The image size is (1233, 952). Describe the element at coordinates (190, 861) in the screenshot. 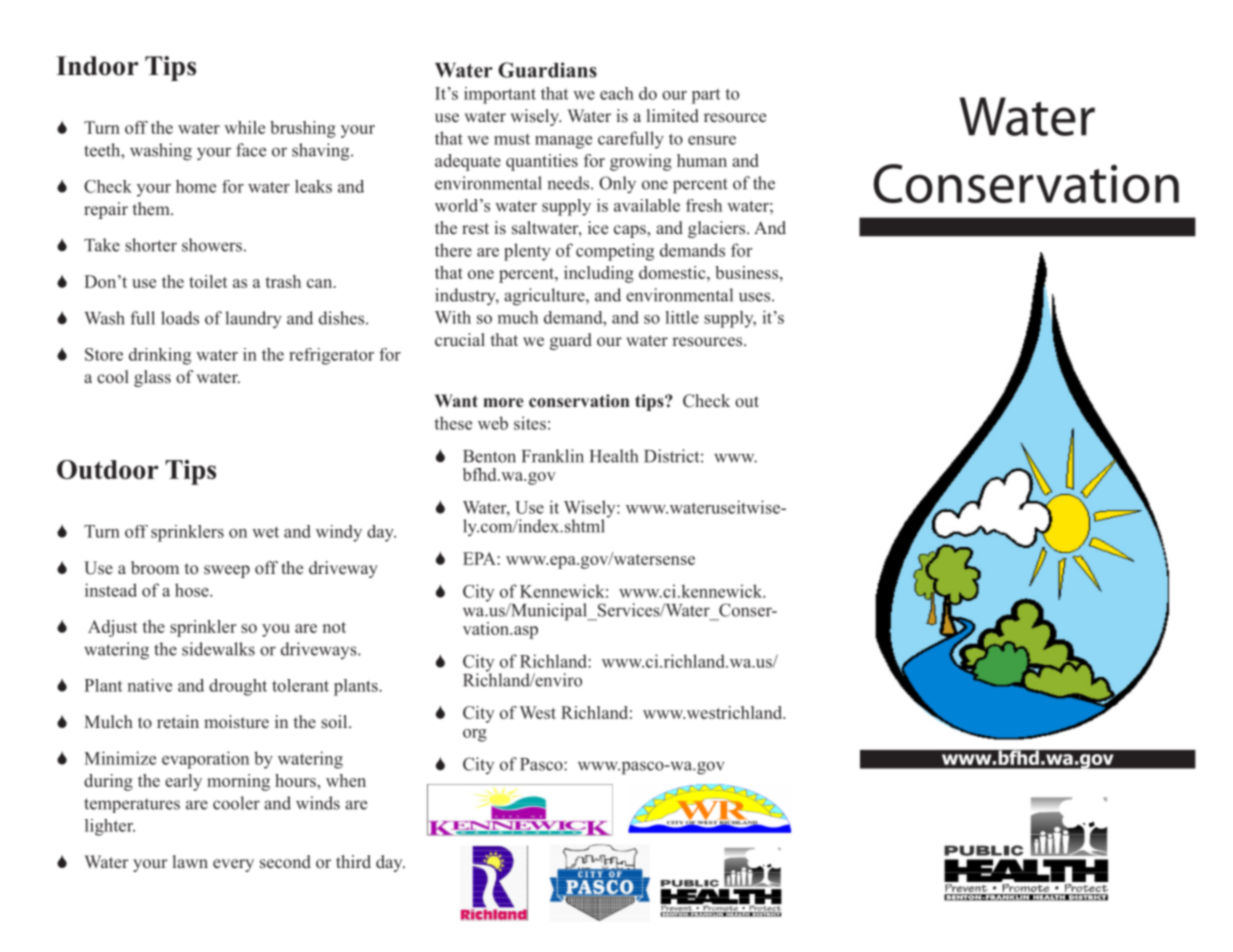

I see `lawn` at that location.
